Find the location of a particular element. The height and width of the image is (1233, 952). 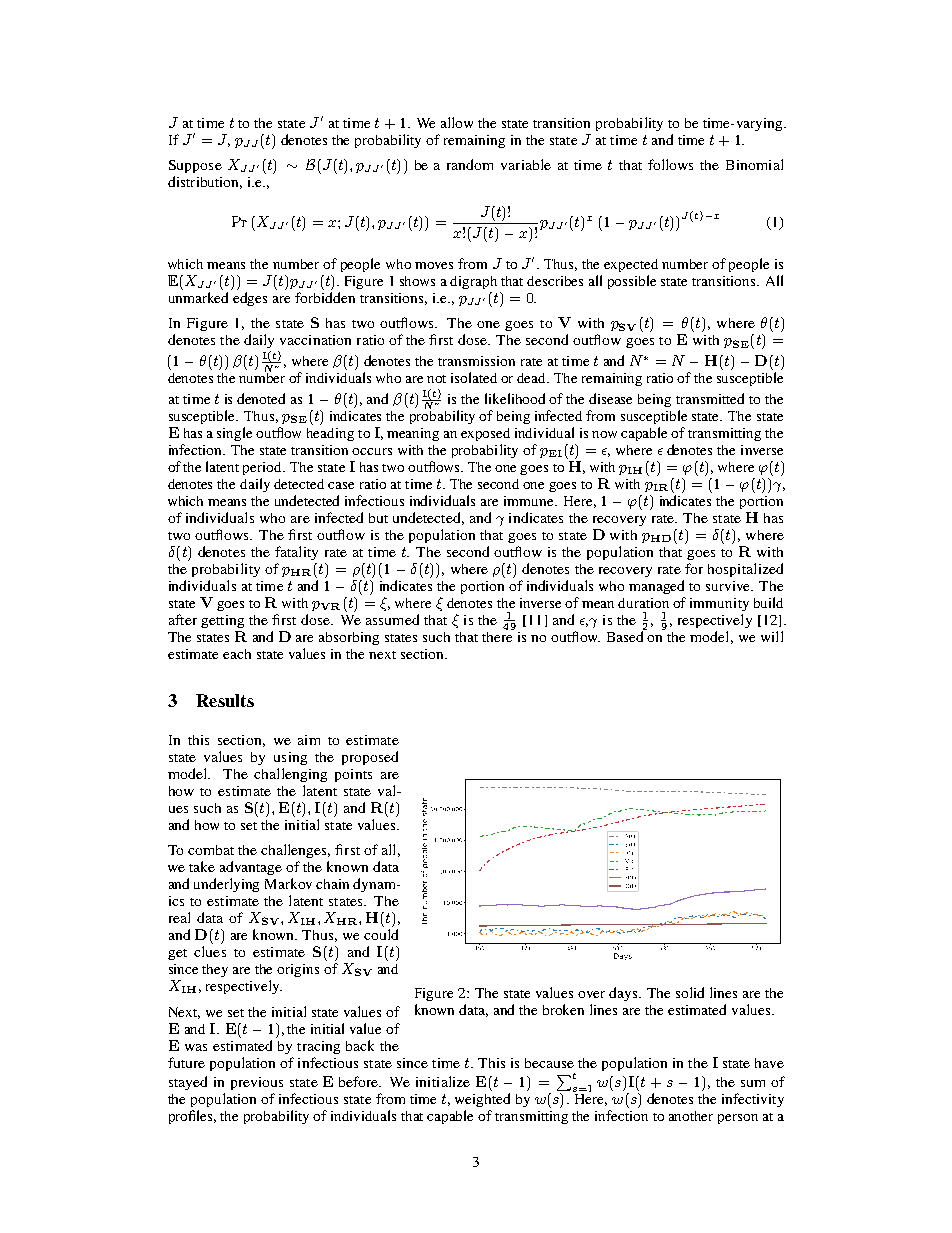

immunity is located at coordinates (719, 604).
